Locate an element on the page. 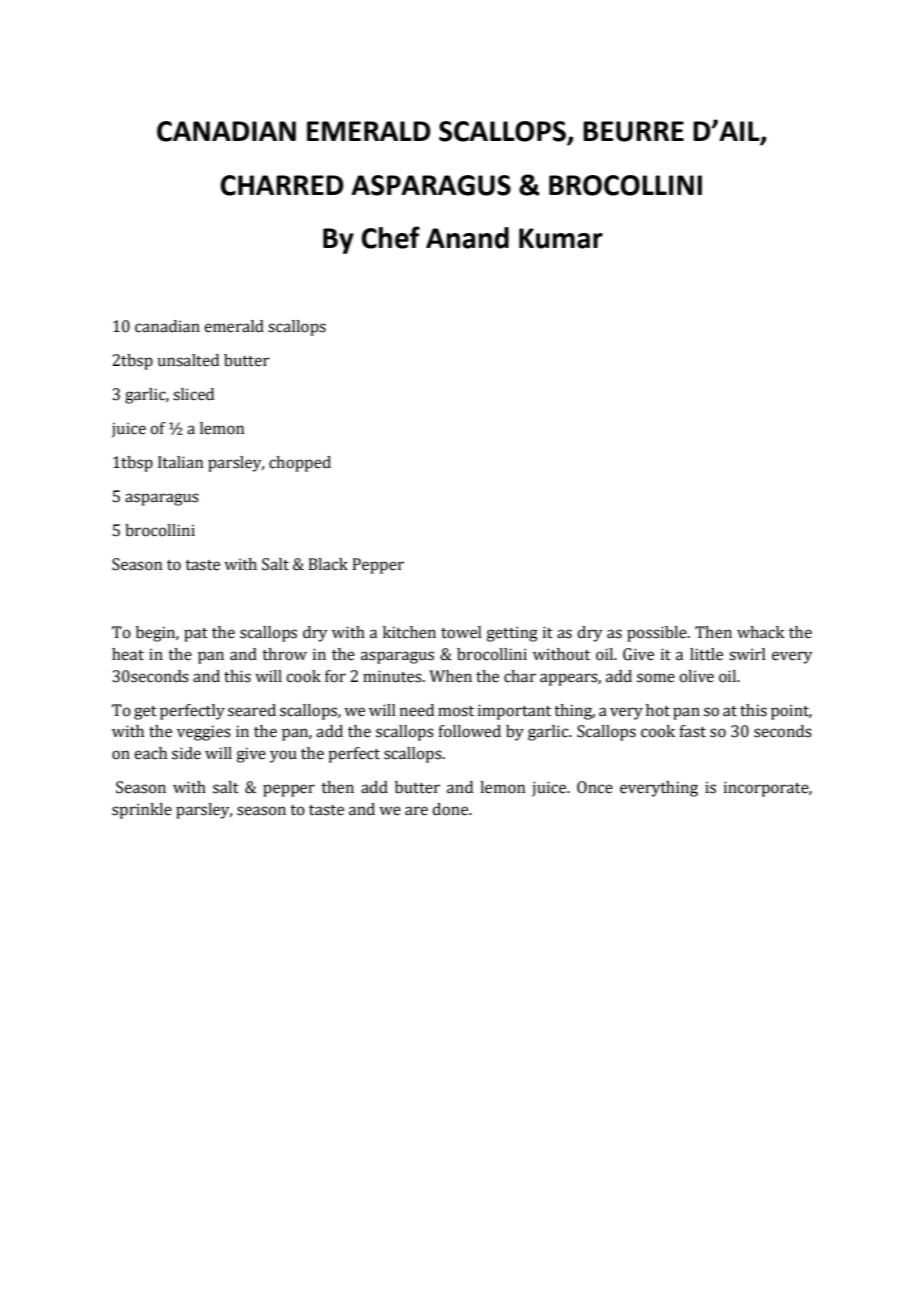 The image size is (924, 1308). chopped is located at coordinates (300, 464).
